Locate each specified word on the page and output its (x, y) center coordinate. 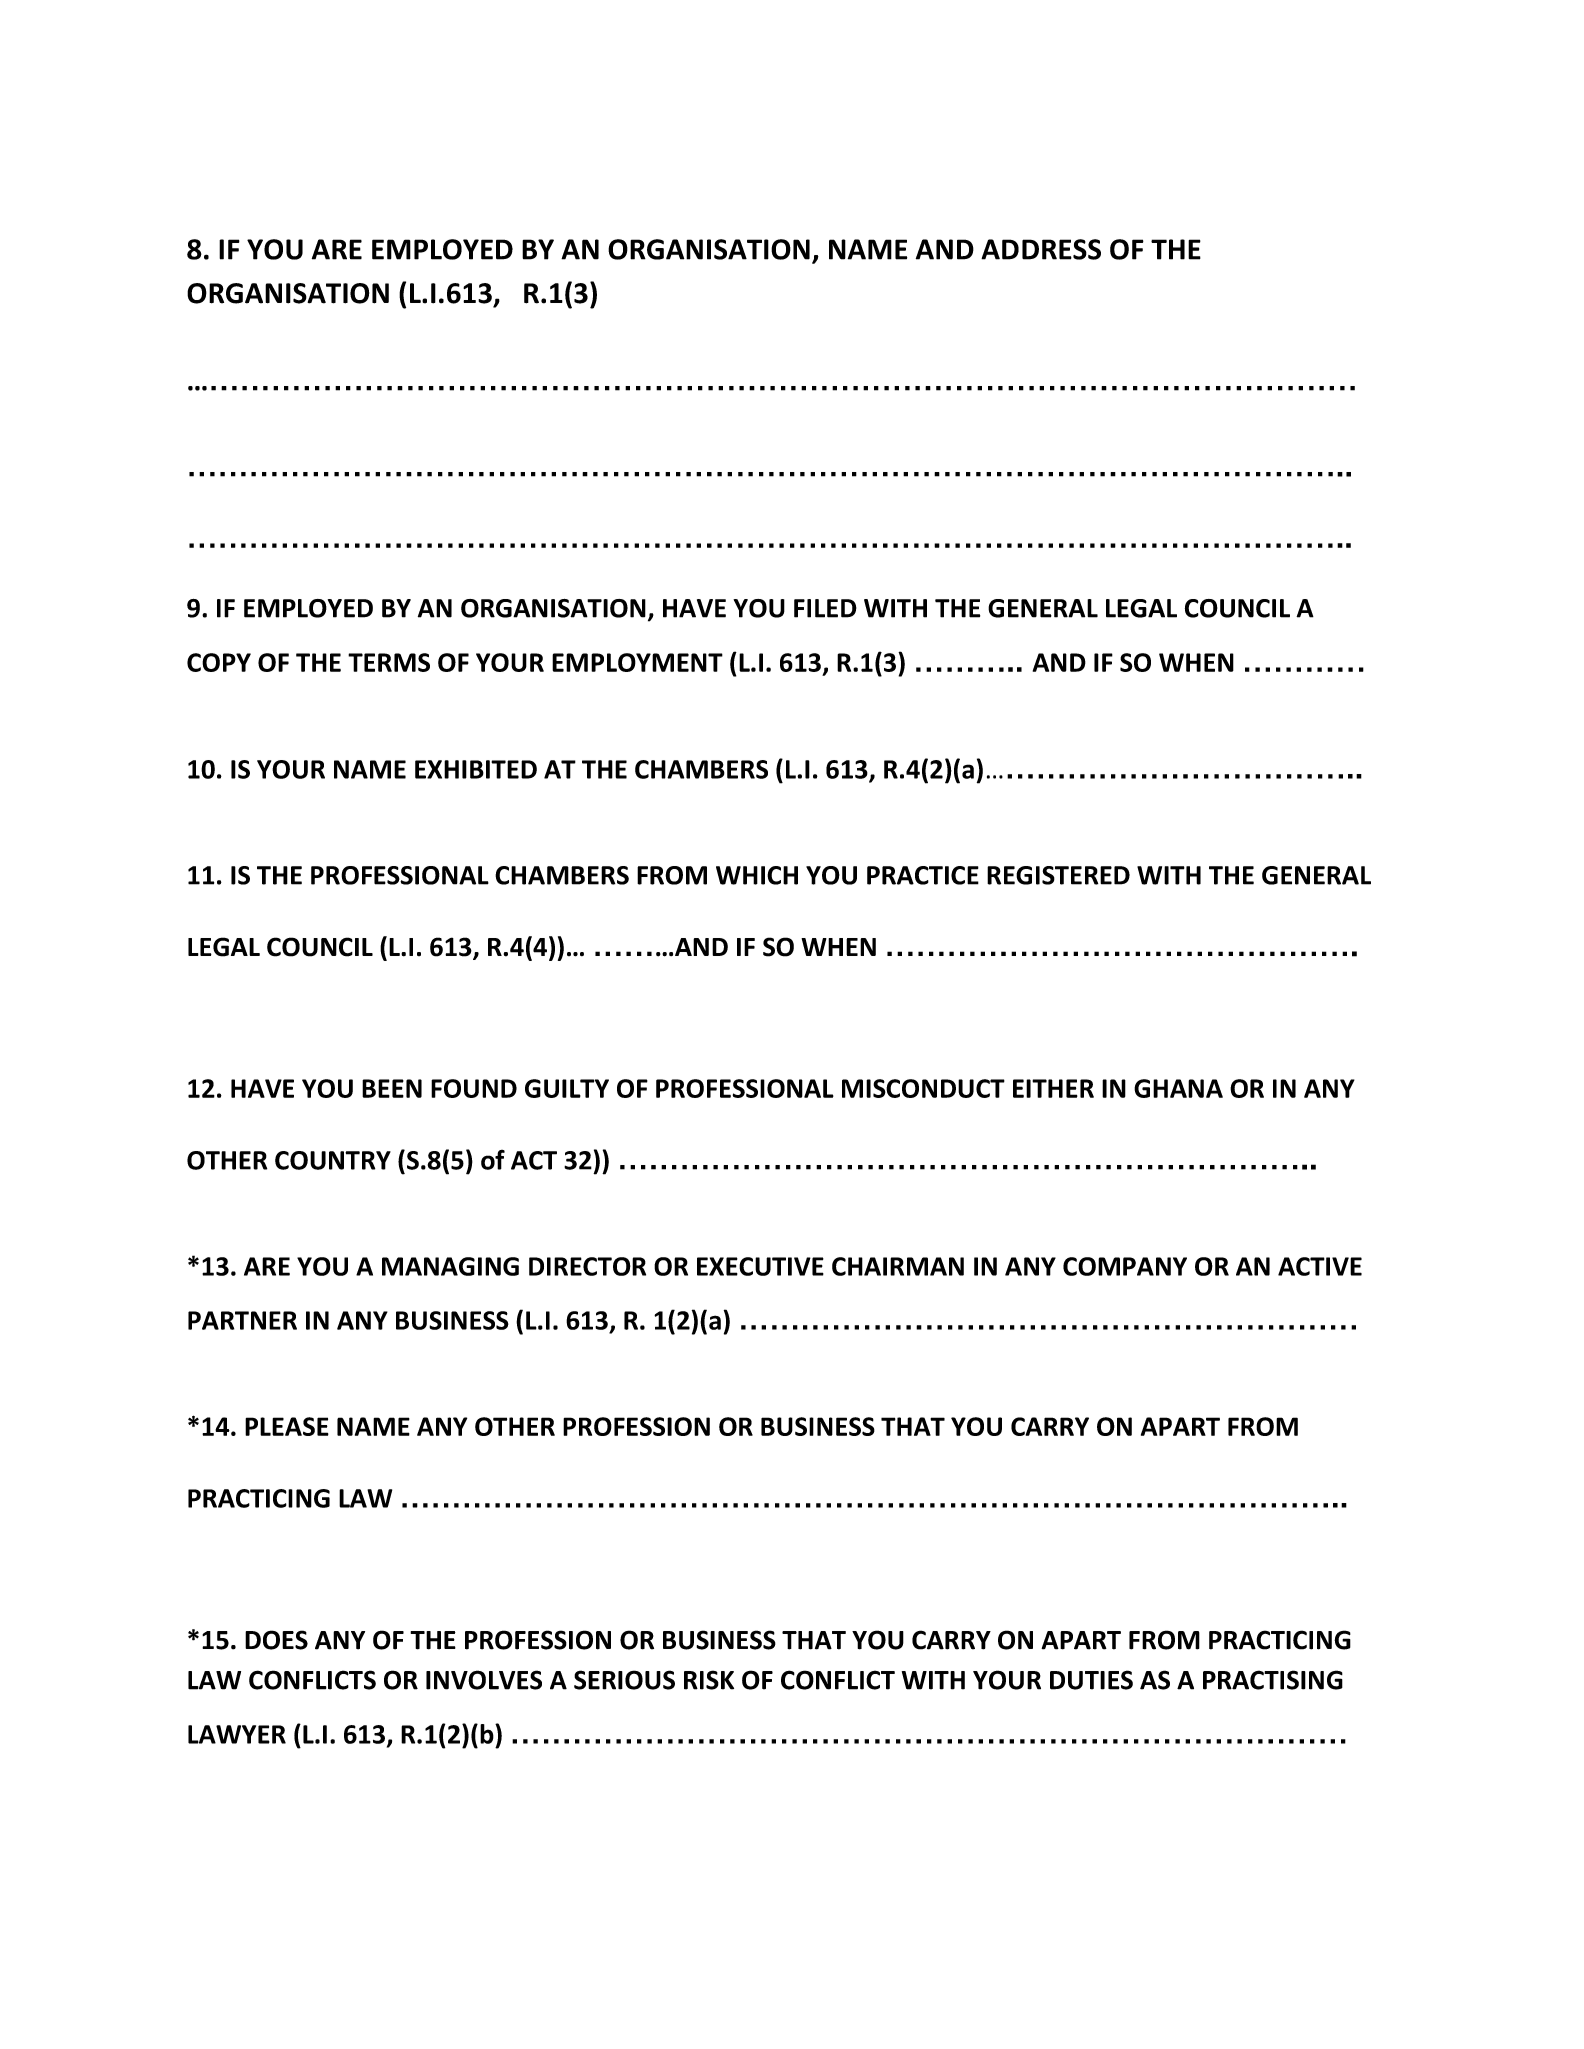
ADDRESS (1041, 249)
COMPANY (1125, 1266)
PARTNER (242, 1320)
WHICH (757, 875)
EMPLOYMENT (637, 662)
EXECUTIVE (760, 1266)
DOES (276, 1640)
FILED (825, 608)
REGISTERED (1058, 875)
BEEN (392, 1088)
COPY (219, 662)
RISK (709, 1680)
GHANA (1178, 1088)
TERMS (389, 662)
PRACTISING (1273, 1680)
